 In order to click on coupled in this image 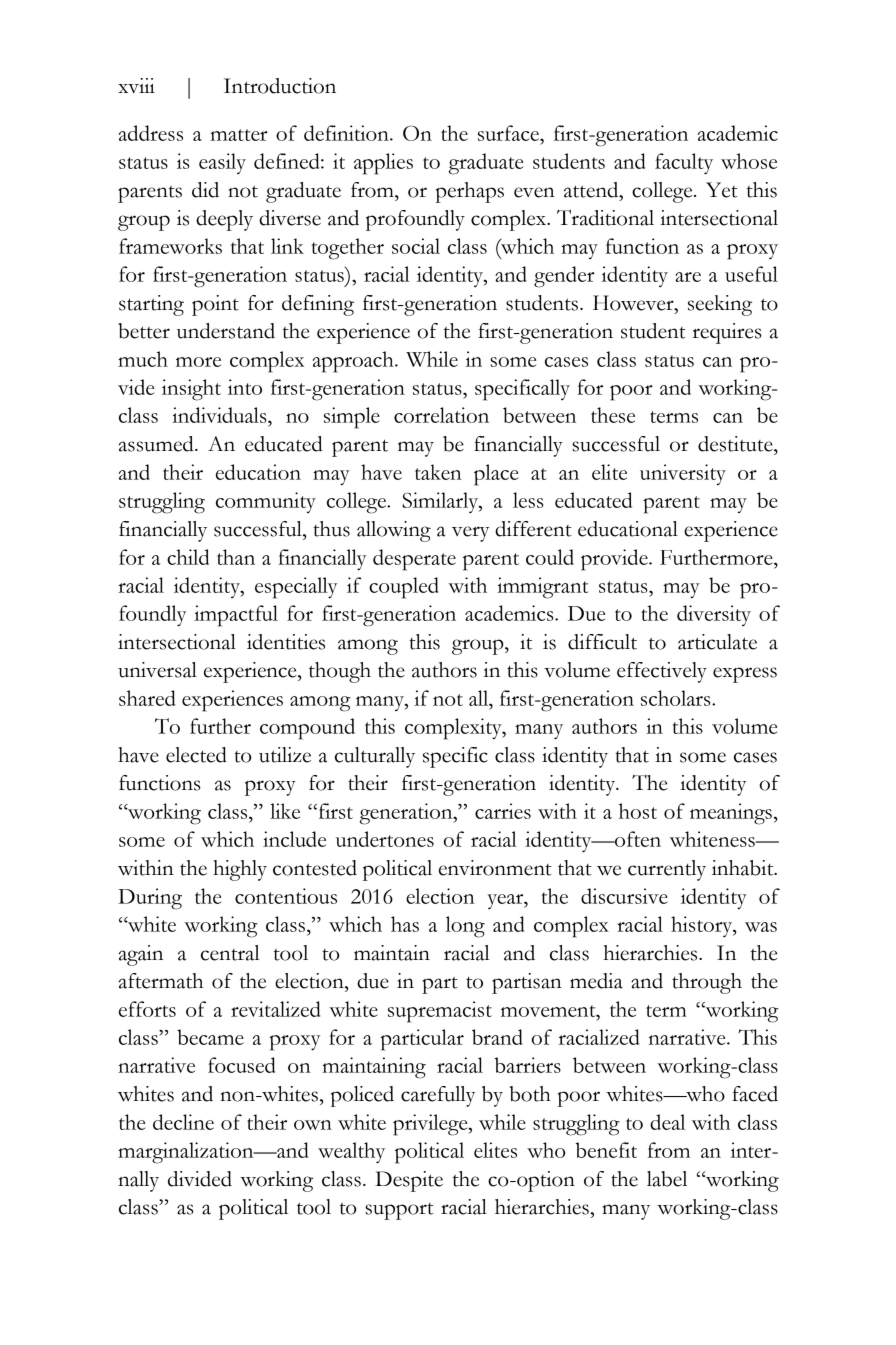, I will do `click(404, 588)`.
